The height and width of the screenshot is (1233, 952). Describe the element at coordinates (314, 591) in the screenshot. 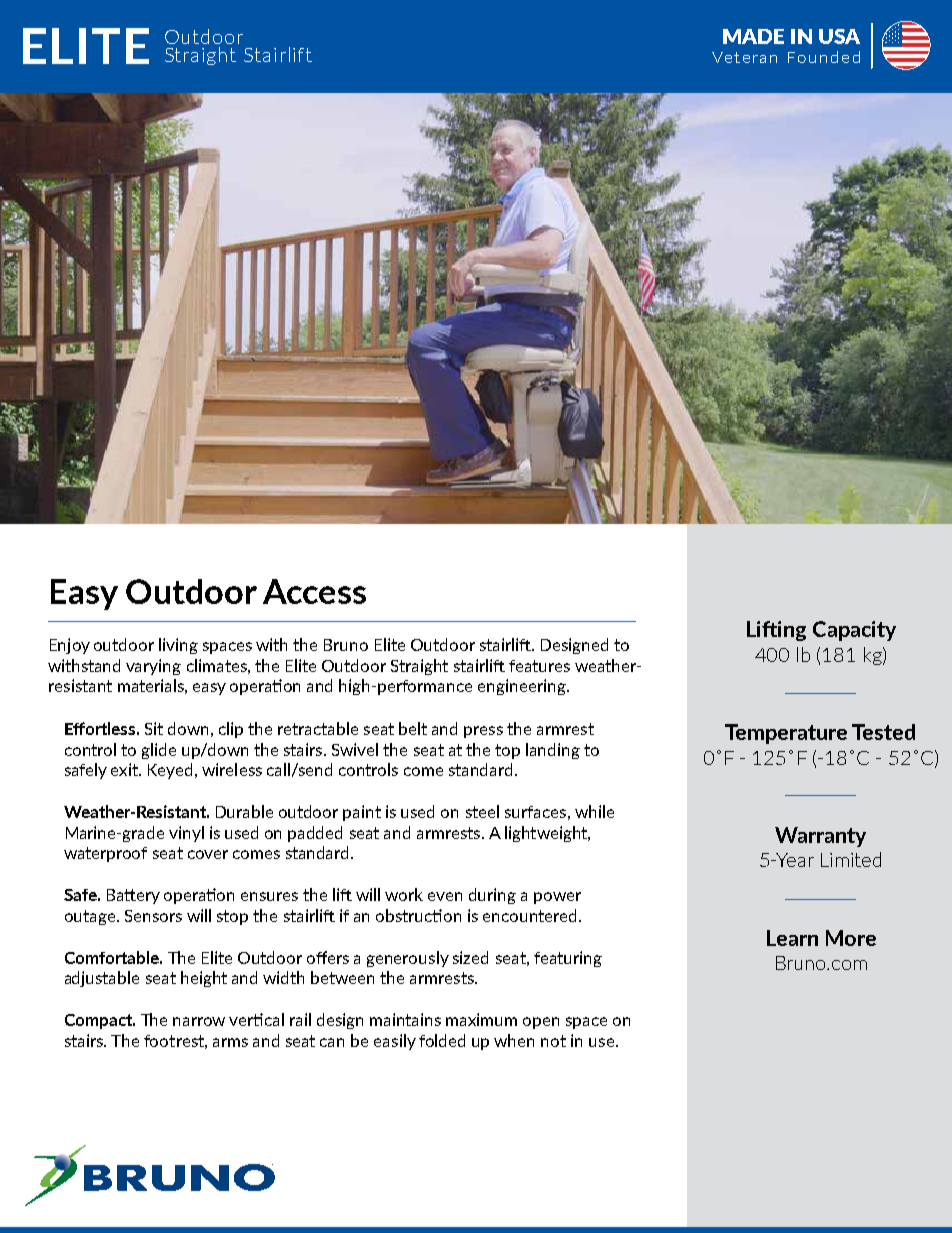

I see `Access` at that location.
